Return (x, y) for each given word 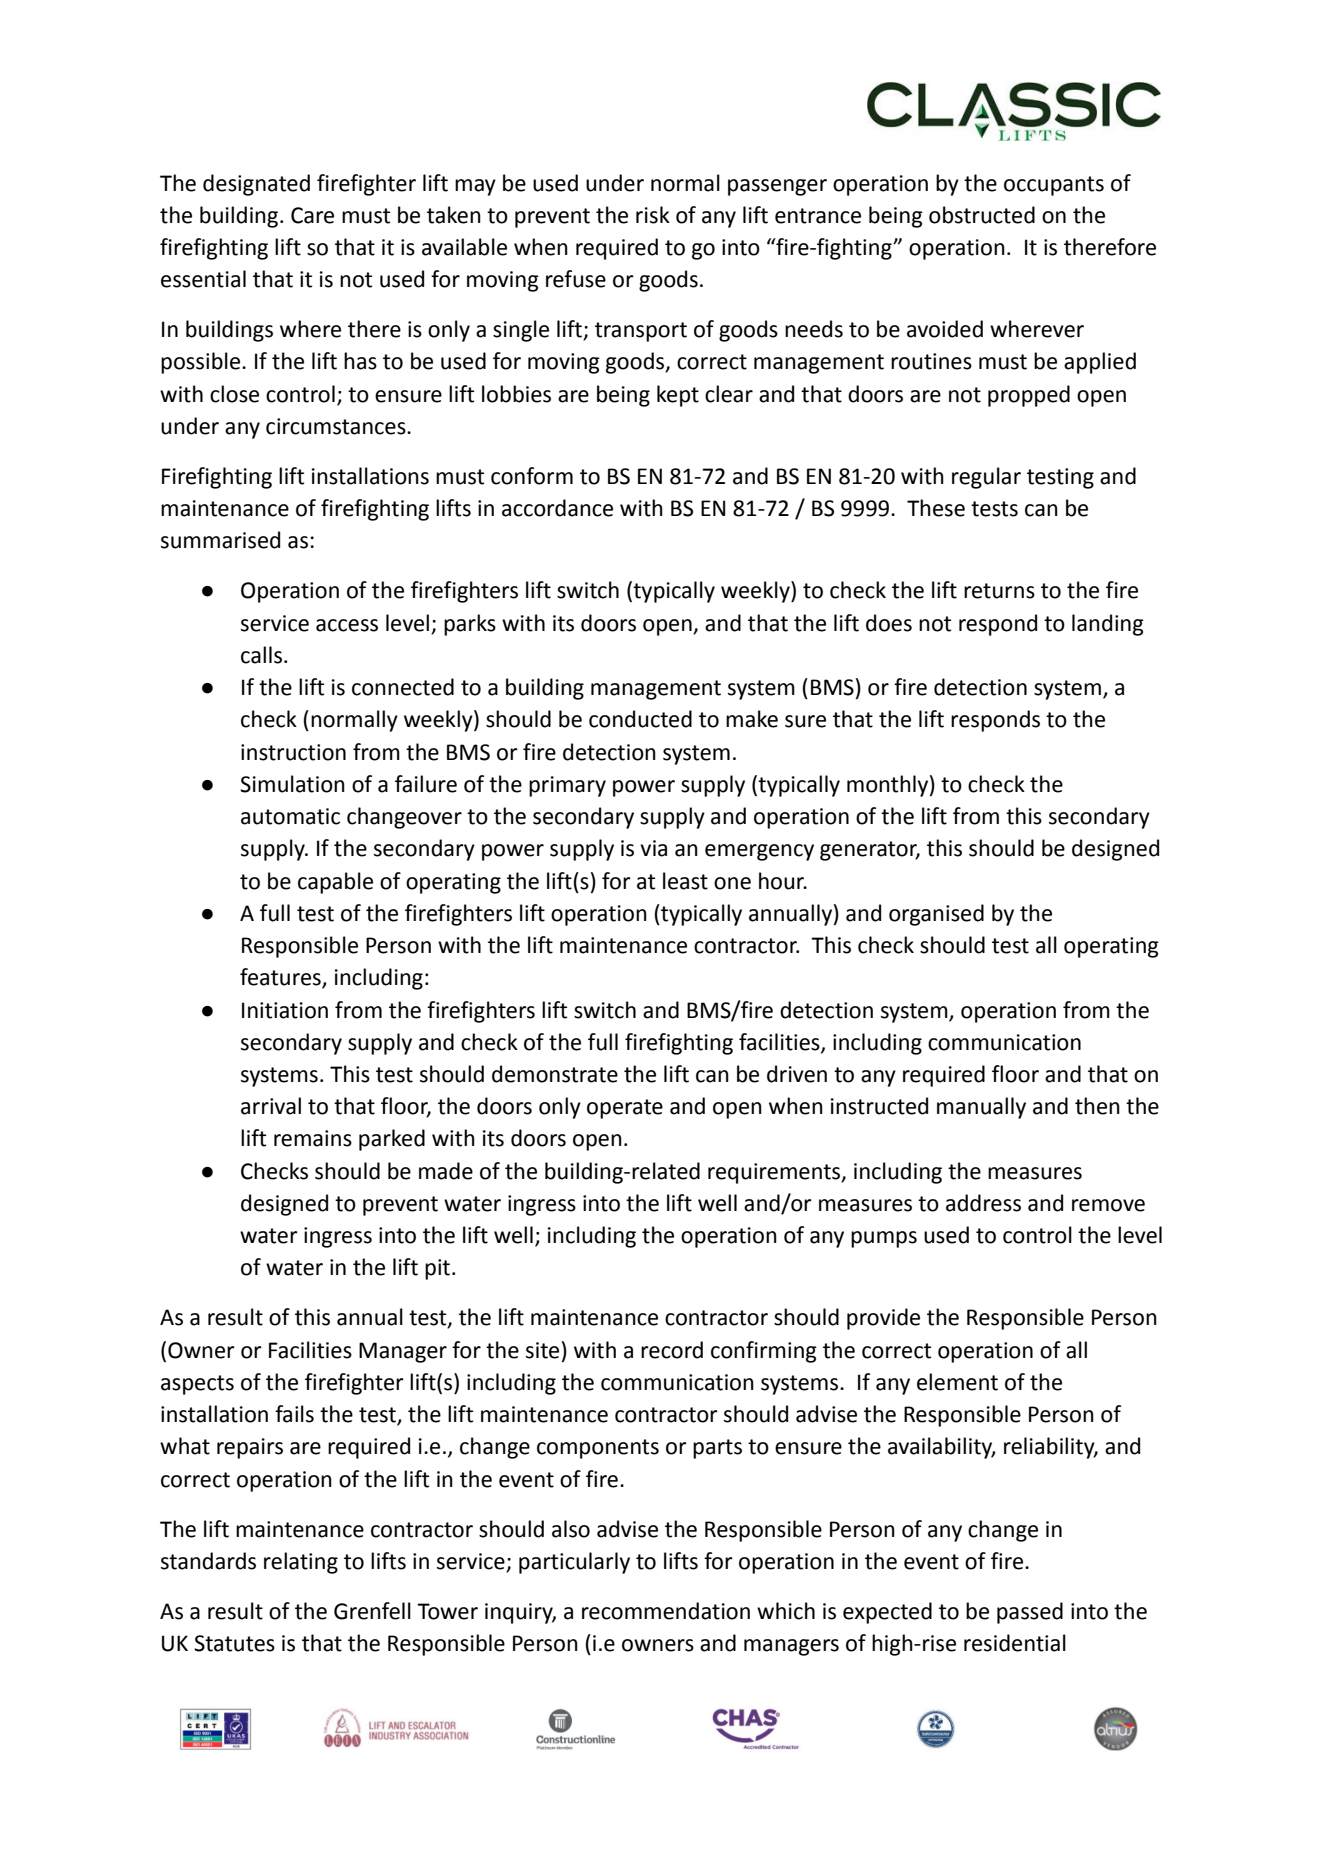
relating (301, 1563)
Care (312, 215)
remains (313, 1138)
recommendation (666, 1611)
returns (999, 591)
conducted (640, 719)
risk (653, 215)
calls (261, 655)
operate (625, 1109)
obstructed (982, 215)
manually (981, 1108)
